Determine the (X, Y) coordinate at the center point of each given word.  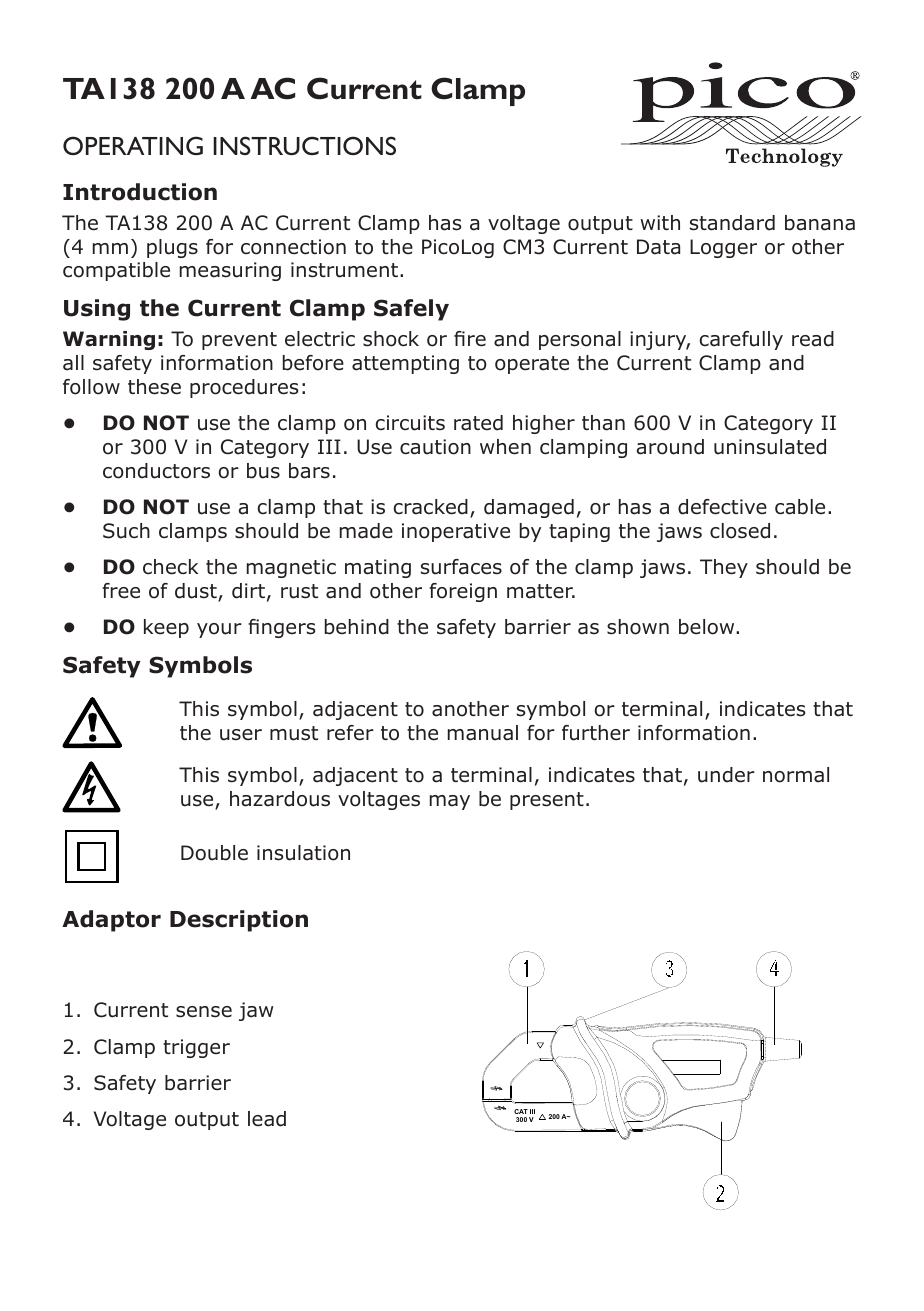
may (450, 802)
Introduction (140, 192)
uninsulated (770, 447)
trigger (196, 1048)
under (726, 775)
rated (478, 423)
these (154, 387)
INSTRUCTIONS (304, 145)
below (708, 627)
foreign (463, 592)
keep (166, 628)
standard (732, 223)
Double (214, 853)
